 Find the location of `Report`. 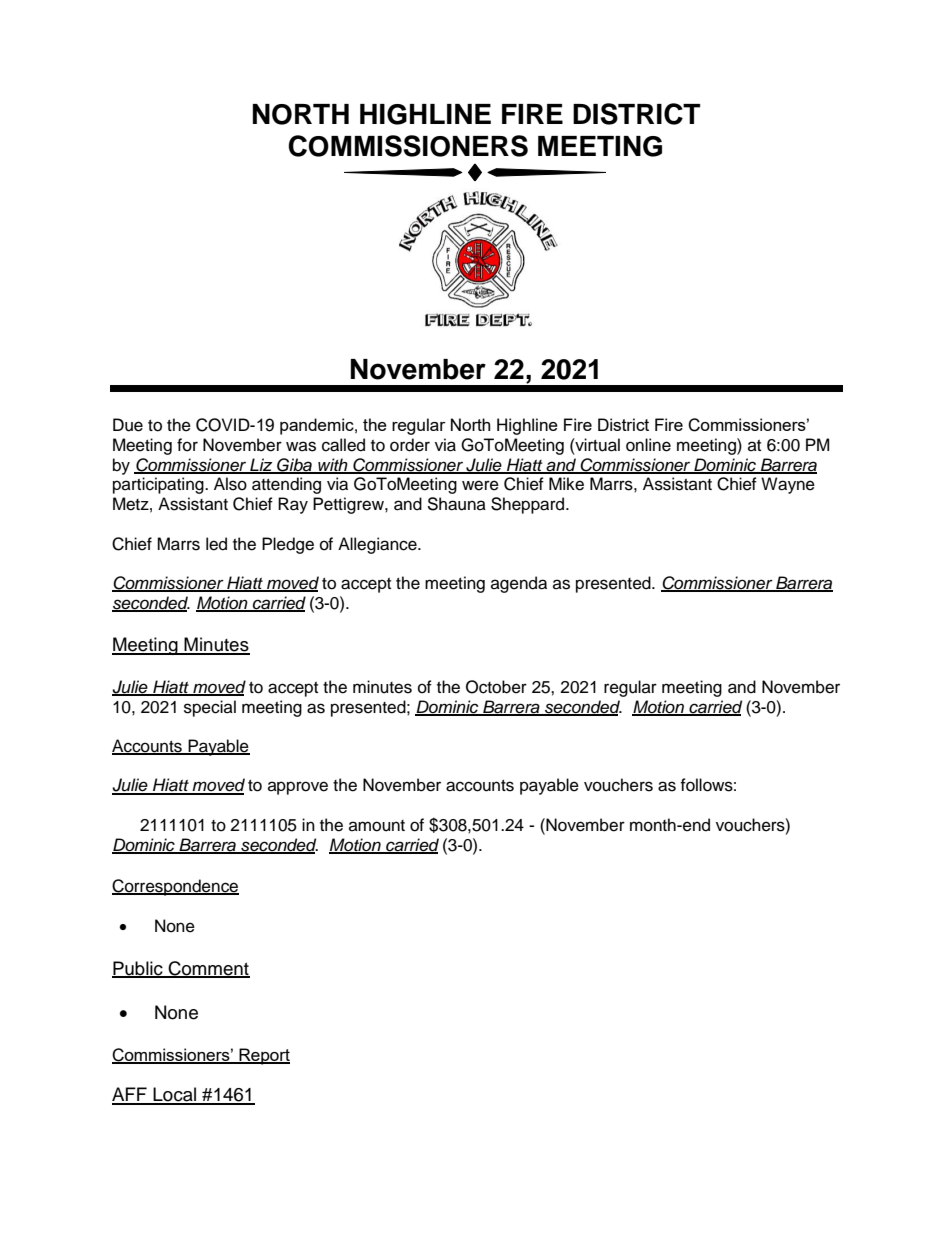

Report is located at coordinates (263, 1056).
